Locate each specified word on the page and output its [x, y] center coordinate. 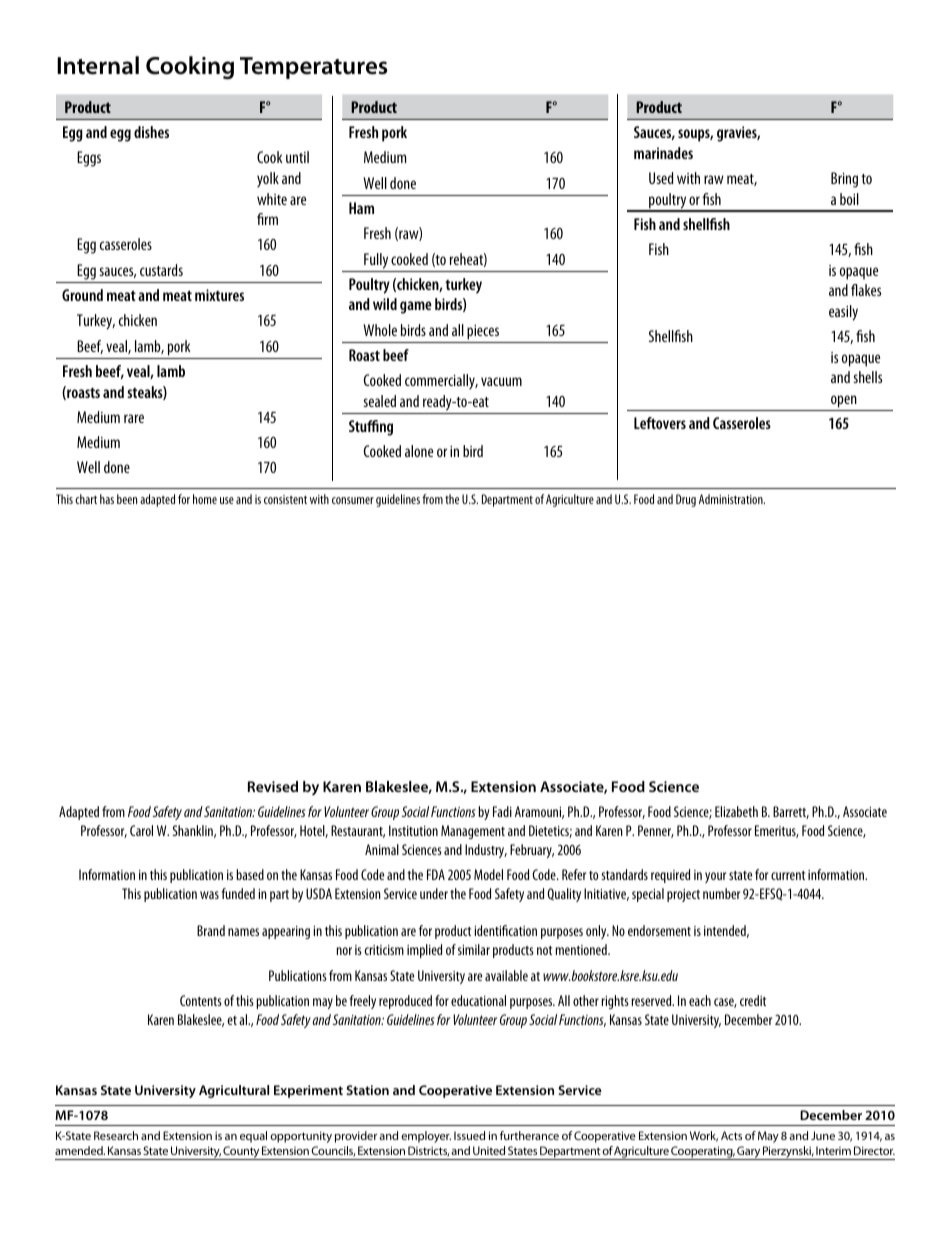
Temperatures [314, 68]
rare [134, 418]
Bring [844, 180]
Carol [141, 830]
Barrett [791, 812]
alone [419, 451]
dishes [151, 132]
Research [116, 1135]
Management [473, 832]
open [844, 401]
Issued [469, 1135]
